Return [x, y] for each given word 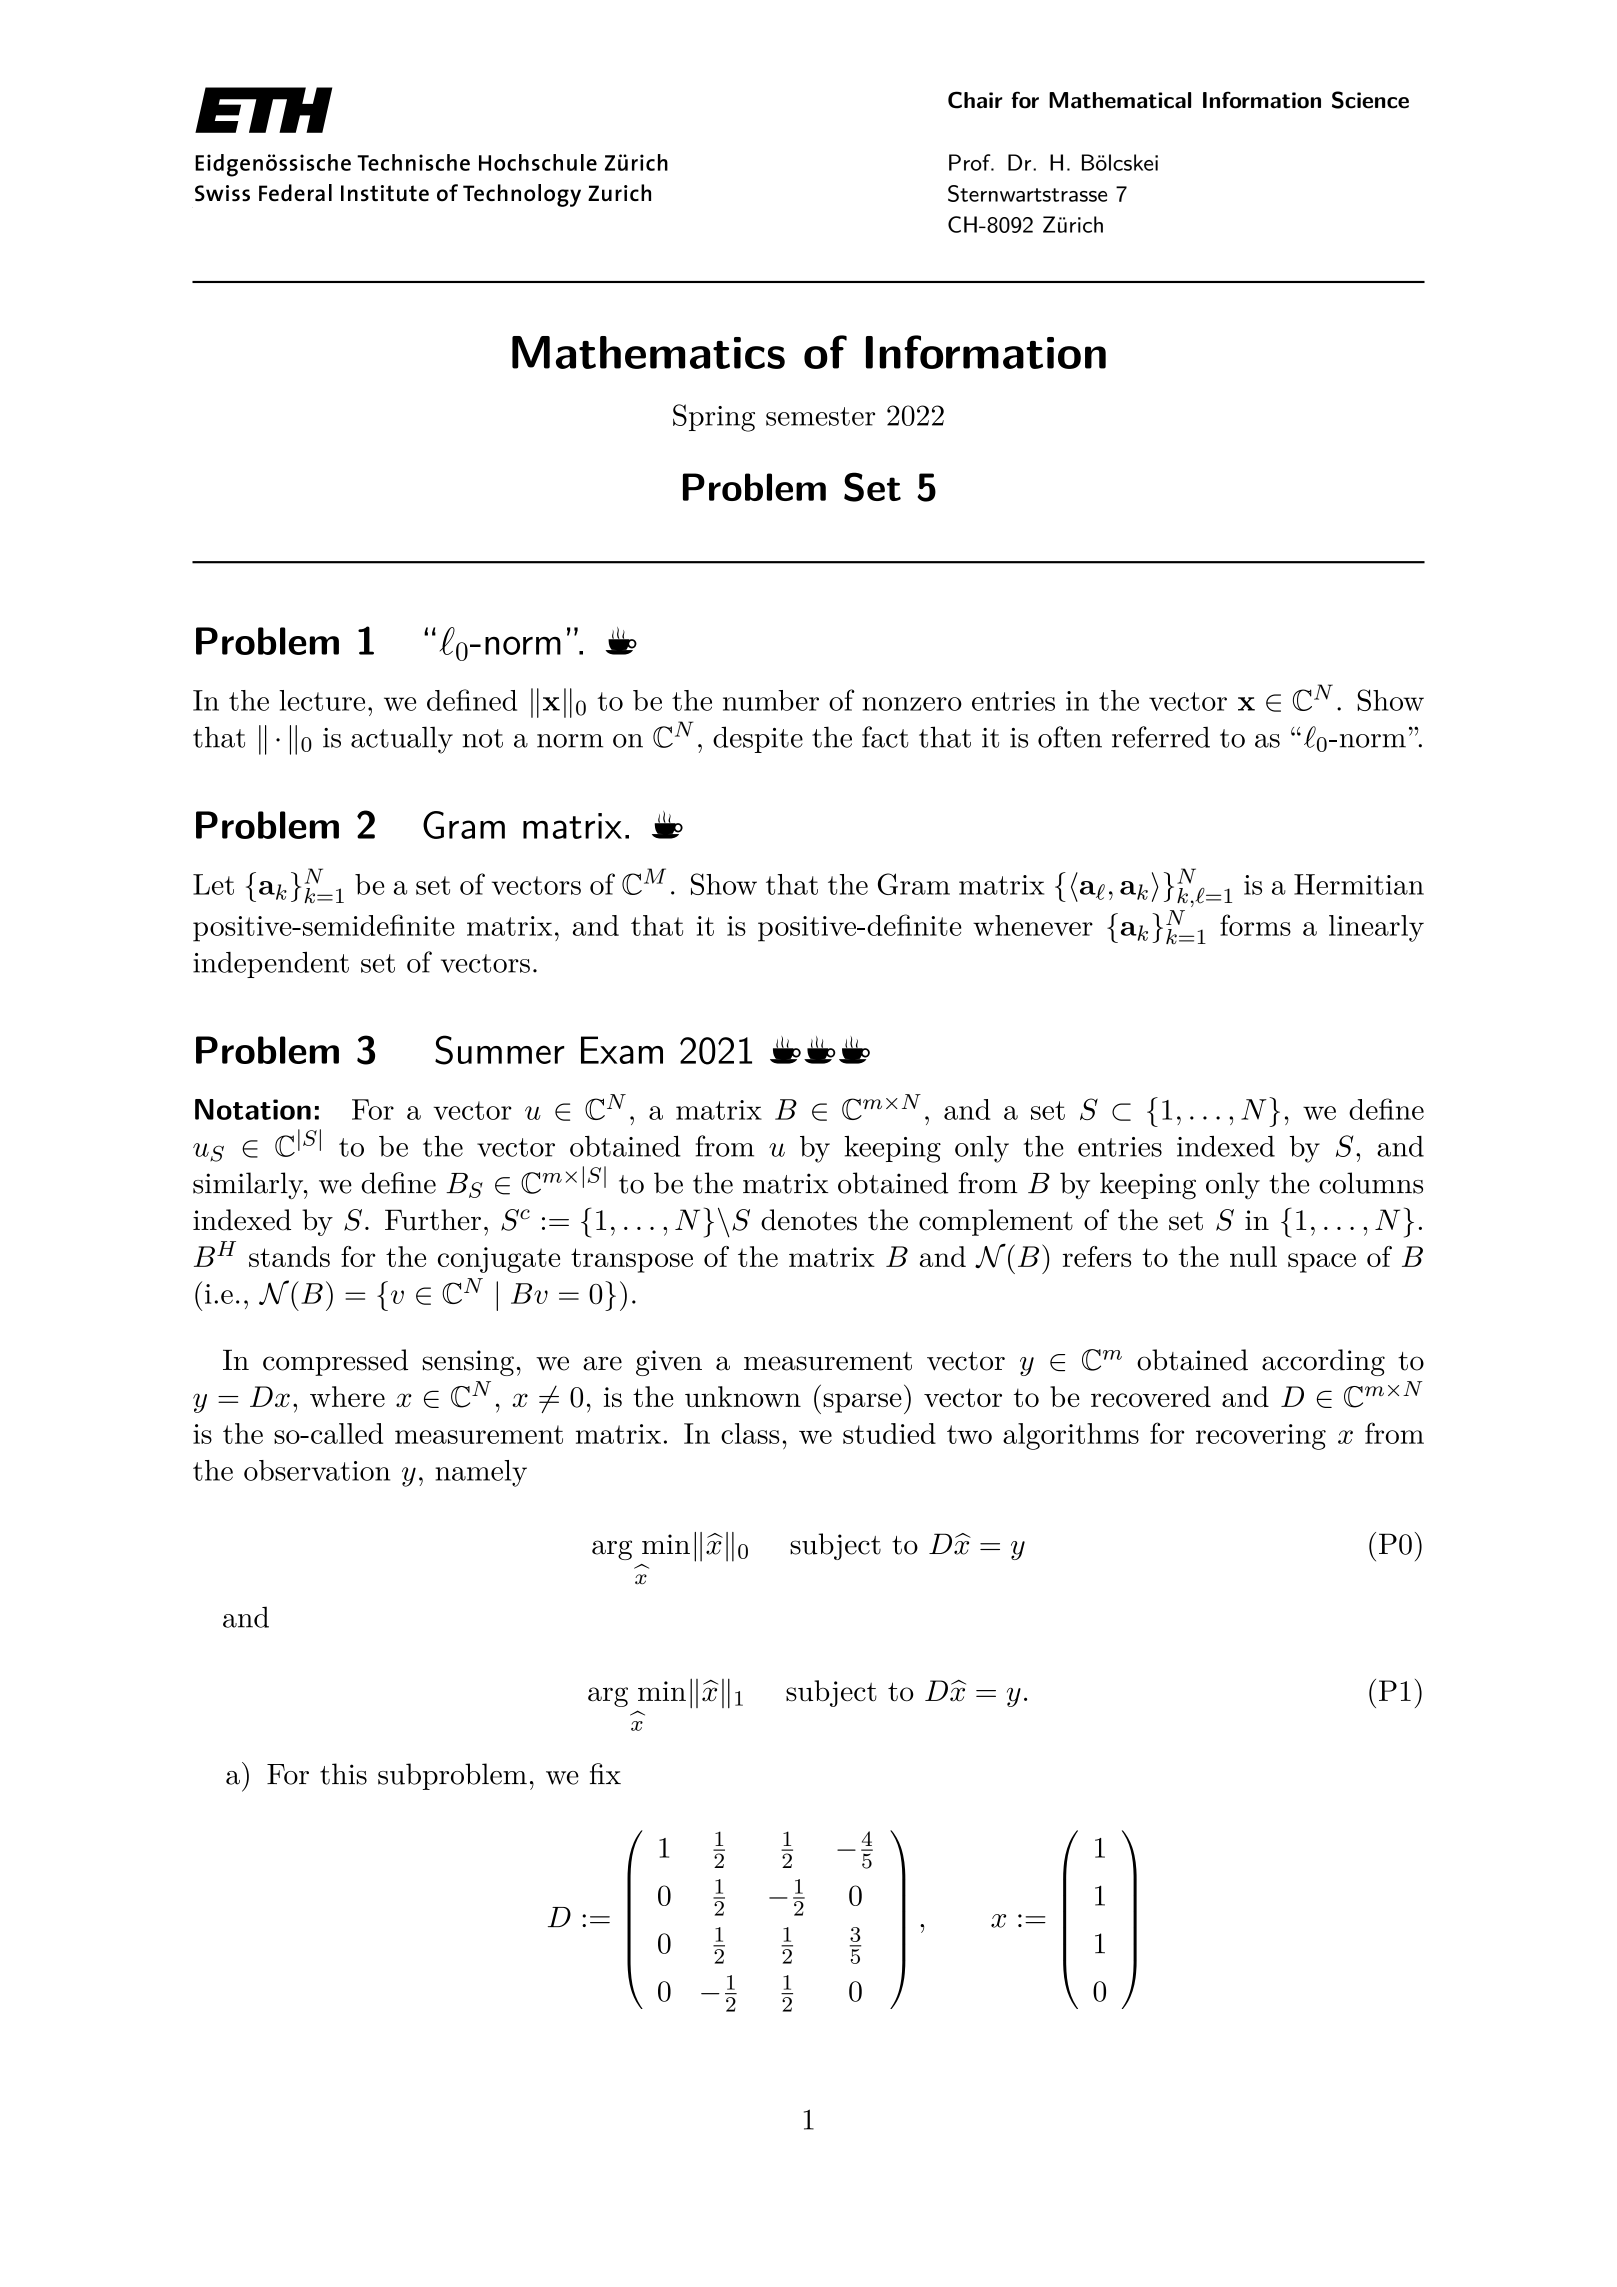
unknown [743, 1396]
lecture [322, 700]
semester [820, 416]
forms [1255, 925]
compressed [335, 1362]
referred [1161, 737]
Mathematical [1120, 100]
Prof [971, 162]
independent [271, 965]
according [1323, 1362]
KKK [820, 1050]
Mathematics [648, 352]
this [343, 1774]
